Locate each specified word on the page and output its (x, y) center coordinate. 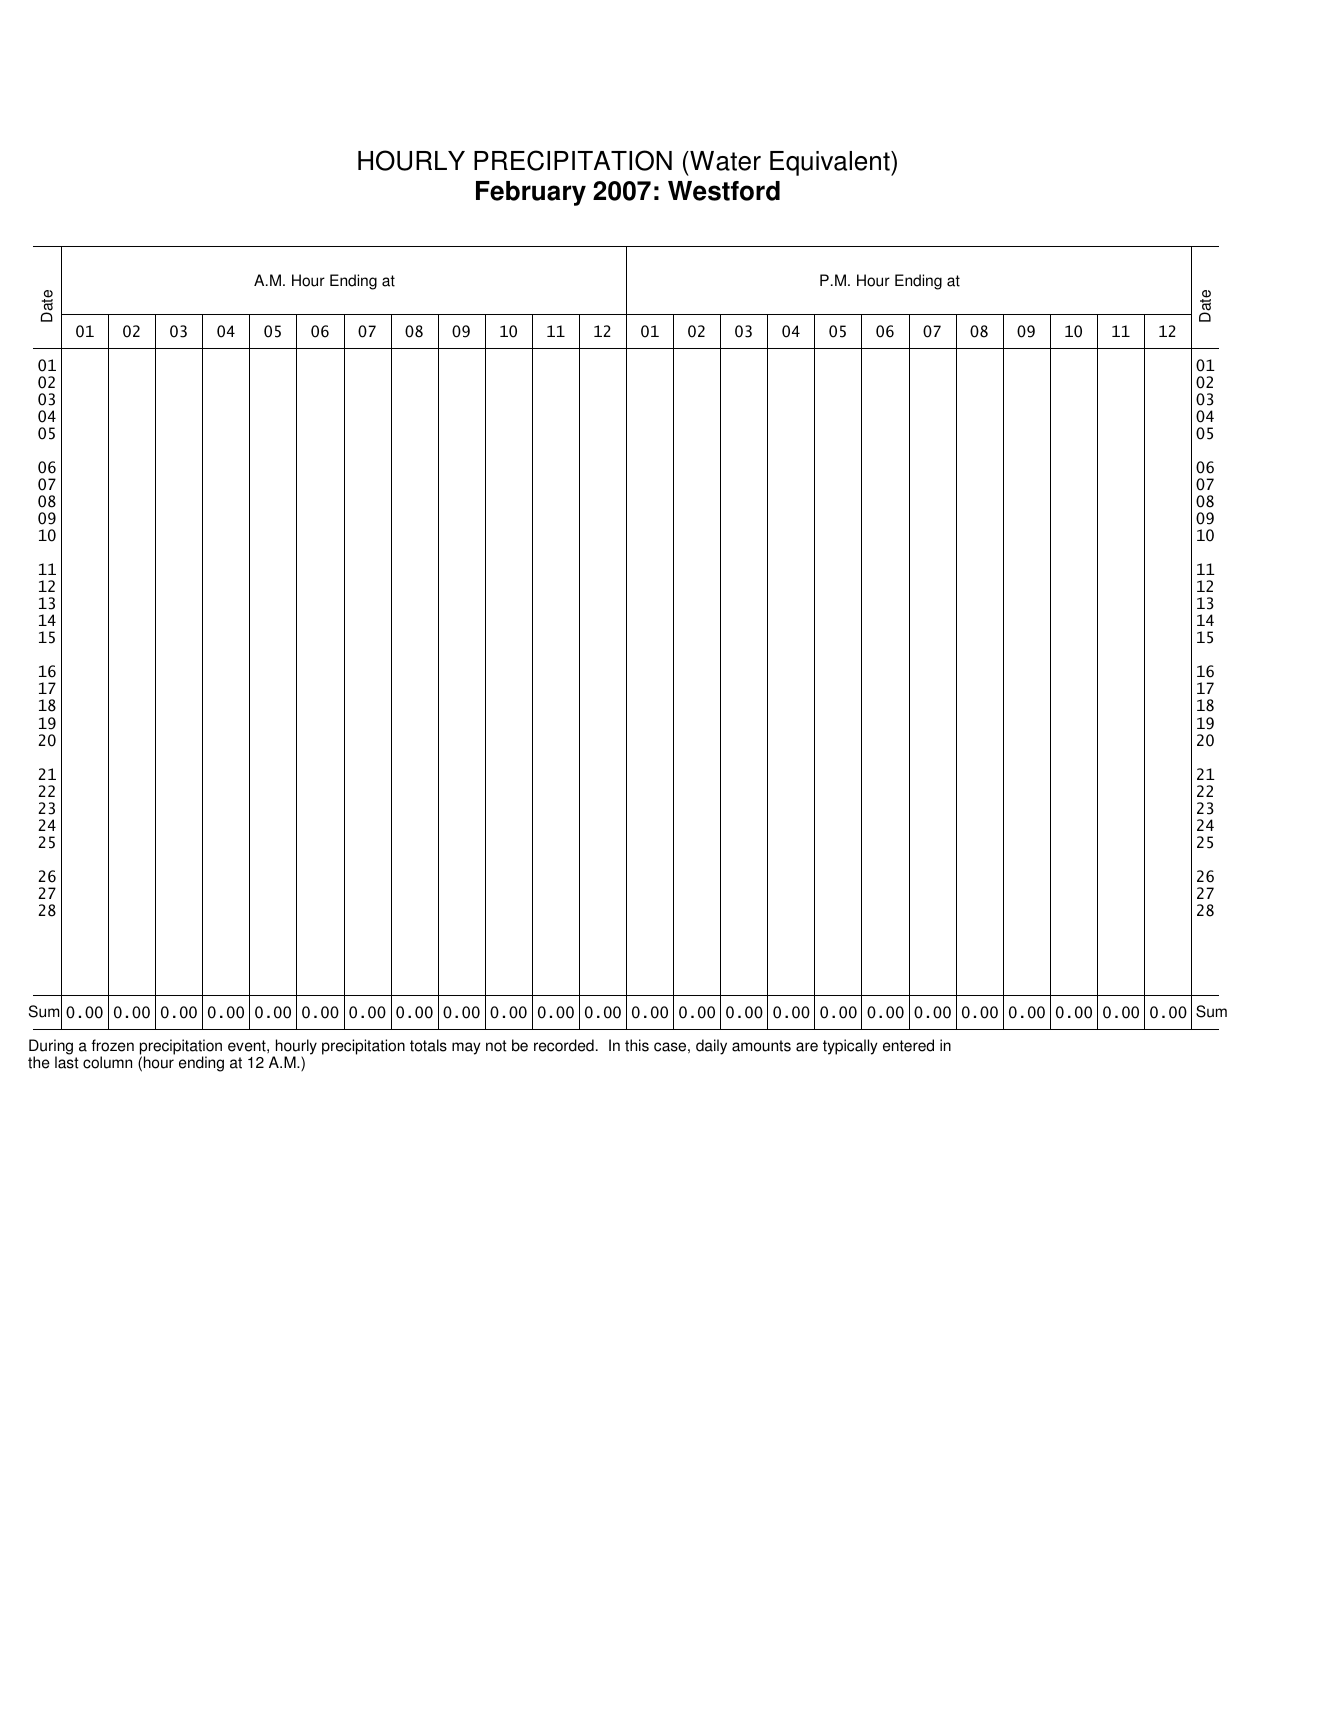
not (496, 1046)
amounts (761, 1046)
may (466, 1048)
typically (850, 1047)
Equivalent (831, 163)
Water (724, 161)
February (531, 193)
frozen (113, 1045)
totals (428, 1045)
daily (711, 1047)
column (107, 1062)
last (67, 1062)
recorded (564, 1045)
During (52, 1048)
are (807, 1047)
